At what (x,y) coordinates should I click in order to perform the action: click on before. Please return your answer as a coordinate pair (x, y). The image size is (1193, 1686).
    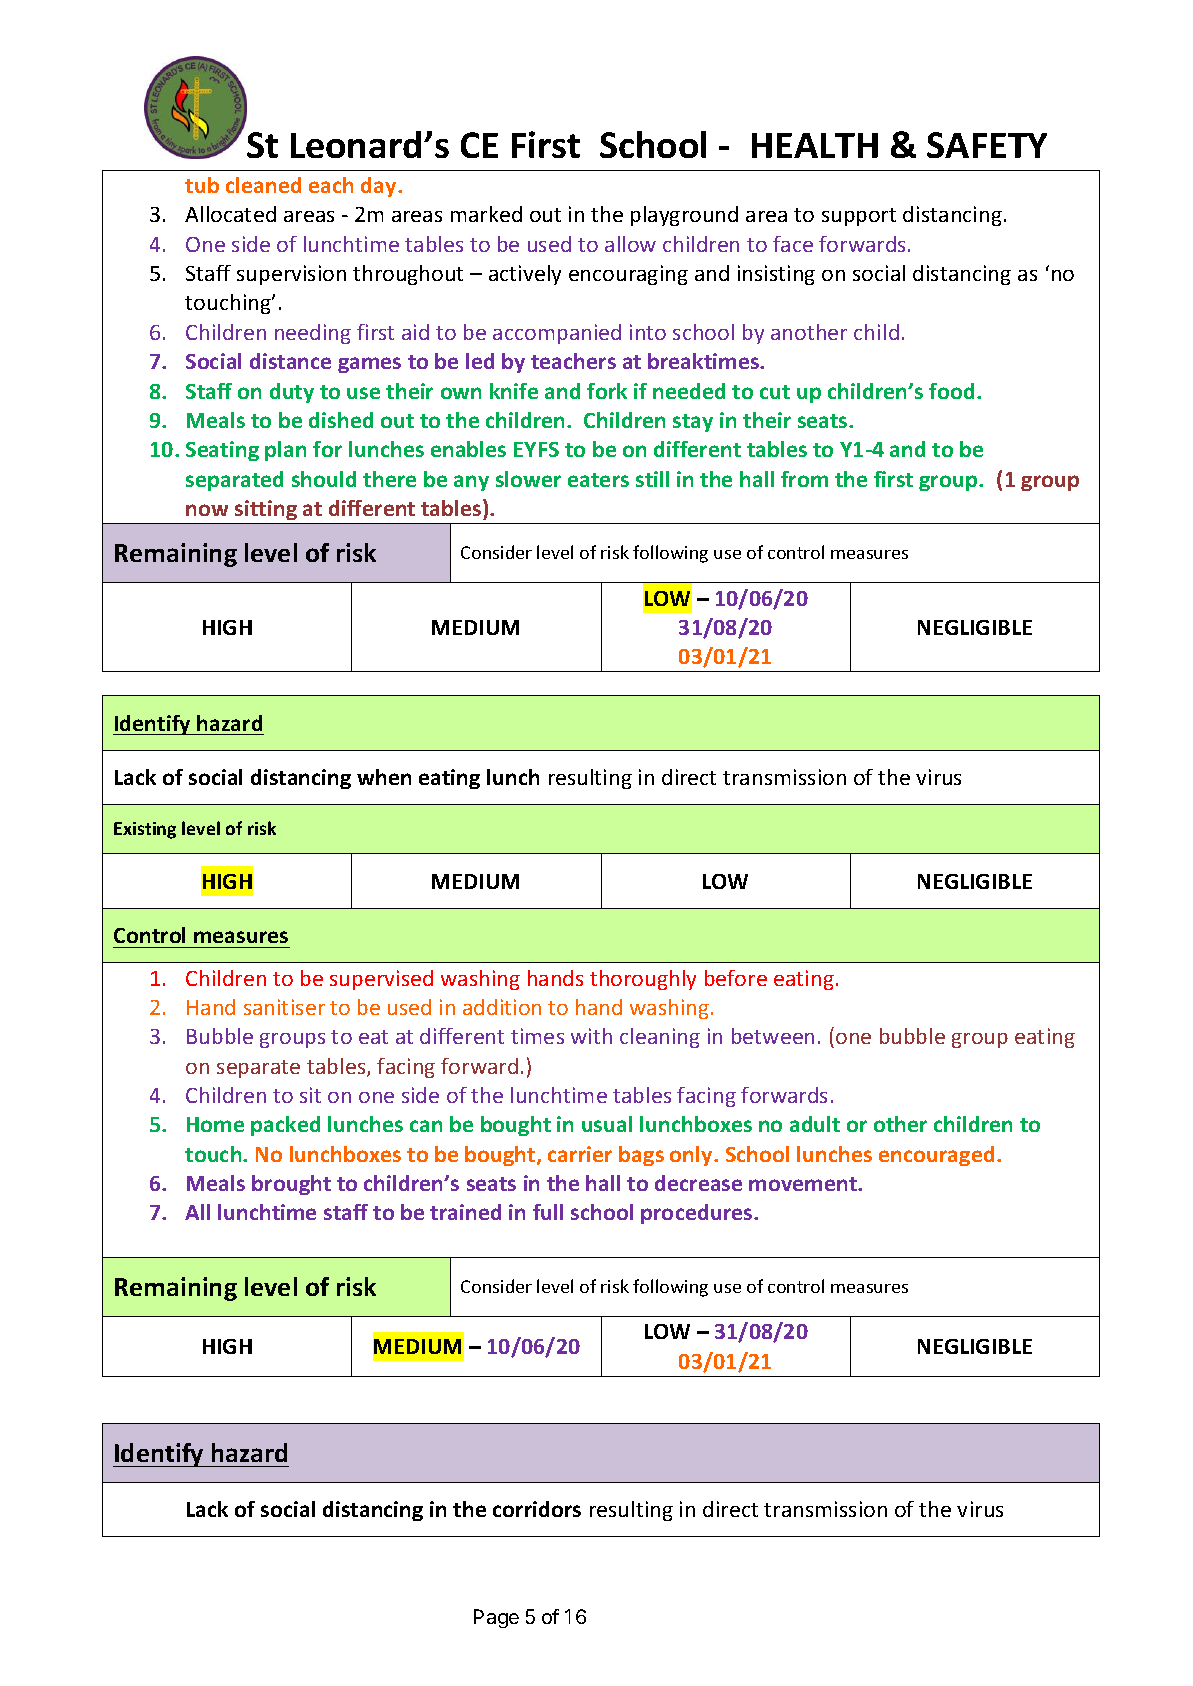
    Looking at the image, I should click on (736, 978).
